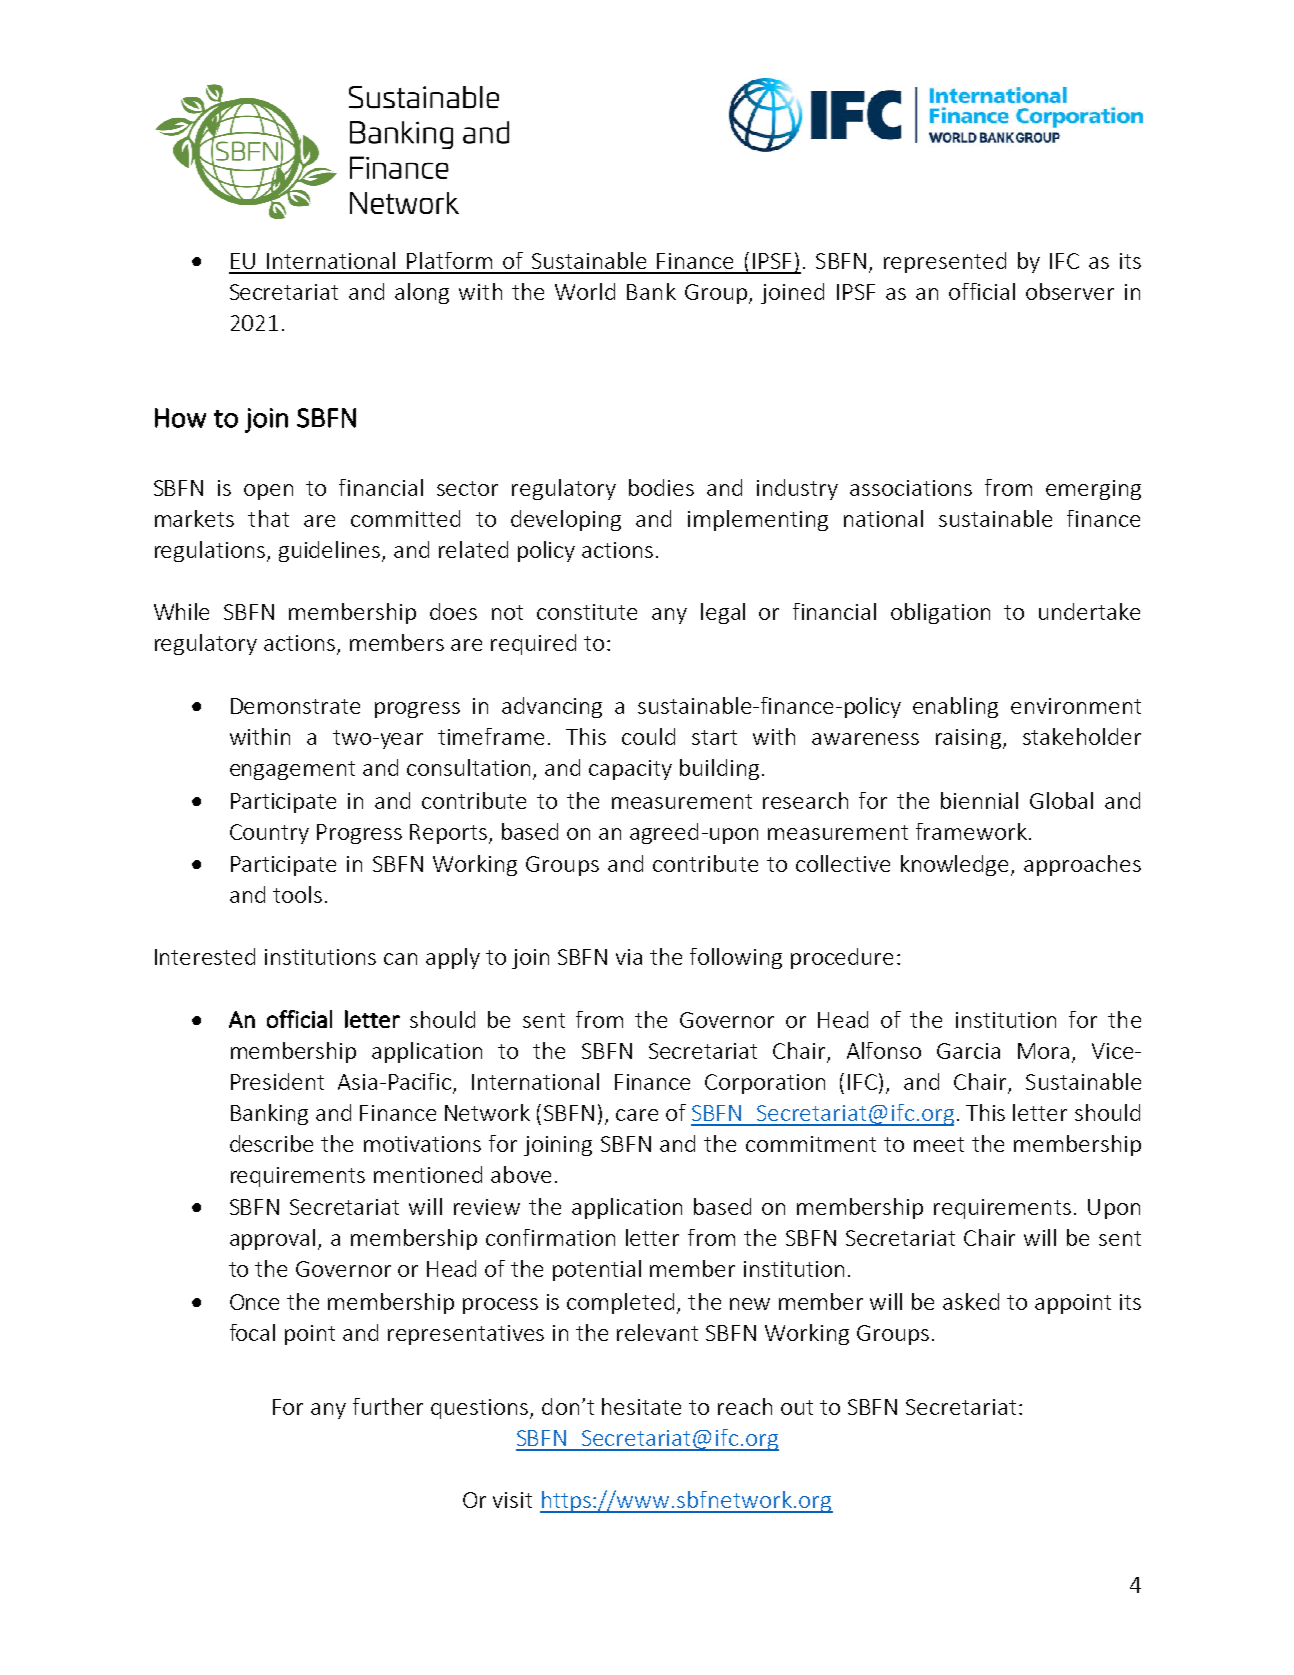  Describe the element at coordinates (422, 293) in the page. I see `along` at that location.
